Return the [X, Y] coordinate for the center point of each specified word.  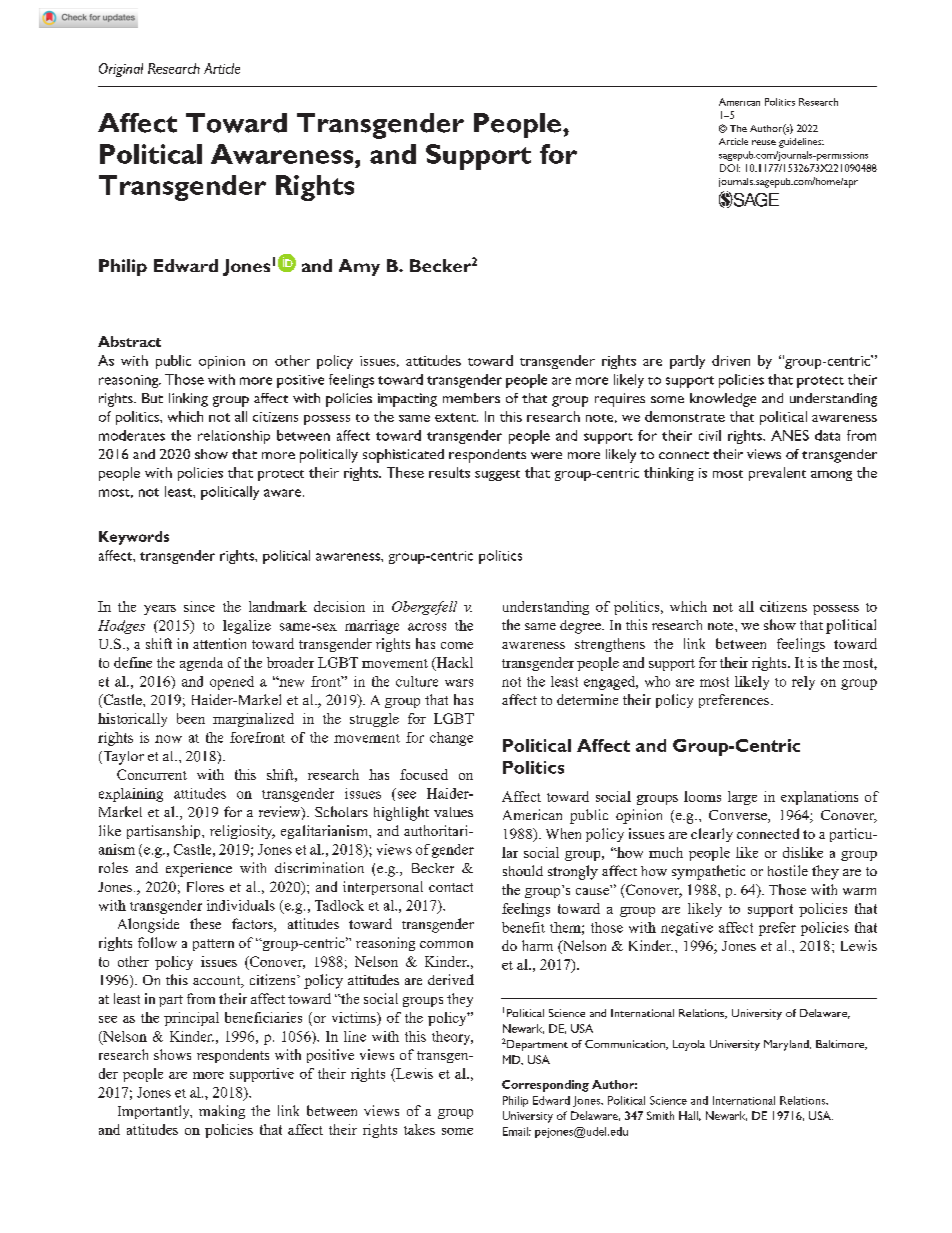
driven [731, 360]
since [199, 606]
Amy [359, 267]
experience [199, 870]
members [471, 398]
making [222, 1112]
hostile [788, 870]
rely [803, 683]
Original [121, 70]
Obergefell [424, 608]
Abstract [129, 341]
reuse [764, 142]
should [523, 870]
